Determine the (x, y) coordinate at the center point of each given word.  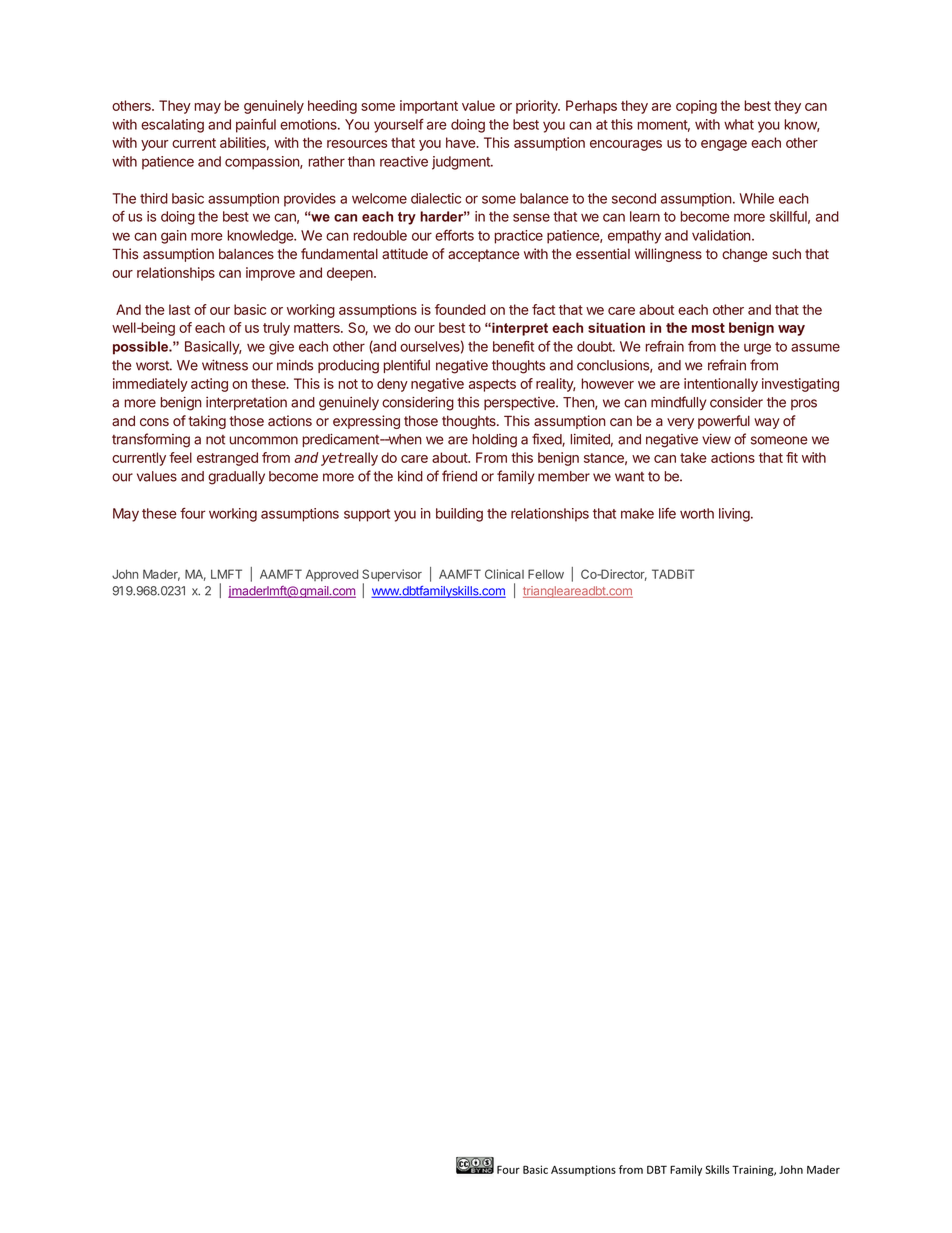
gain (174, 237)
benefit (513, 346)
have (462, 142)
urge (757, 349)
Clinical (504, 574)
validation (722, 235)
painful (256, 126)
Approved (332, 575)
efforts (454, 235)
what (739, 124)
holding (495, 441)
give (281, 348)
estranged (227, 459)
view (716, 439)
